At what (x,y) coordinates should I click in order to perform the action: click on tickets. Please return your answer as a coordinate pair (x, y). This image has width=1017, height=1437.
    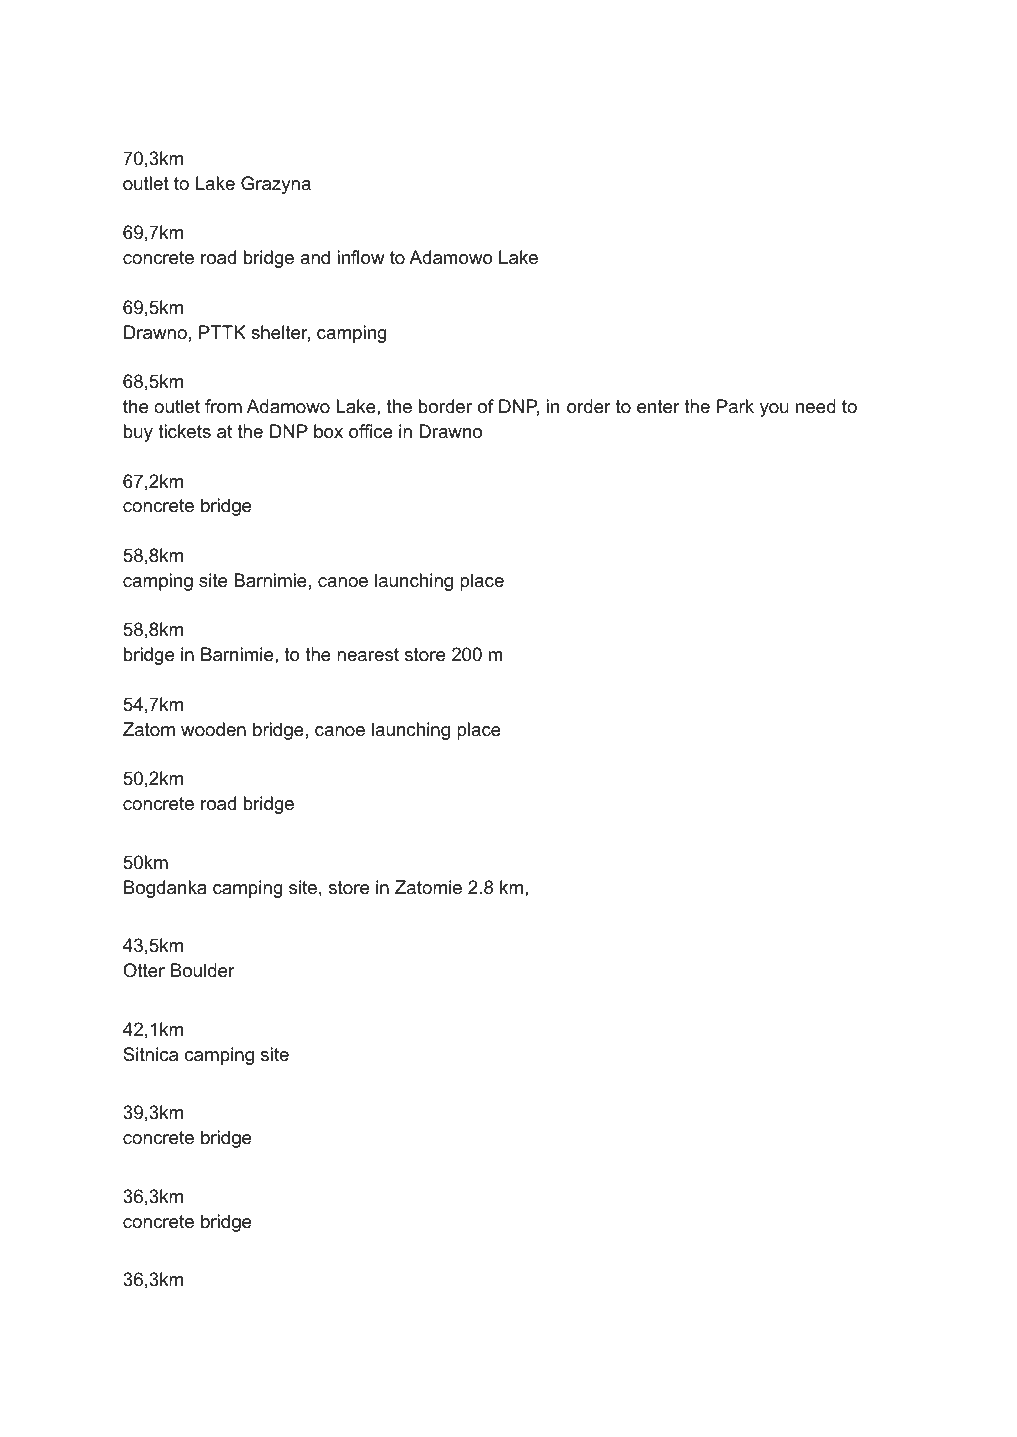
    Looking at the image, I should click on (184, 431).
